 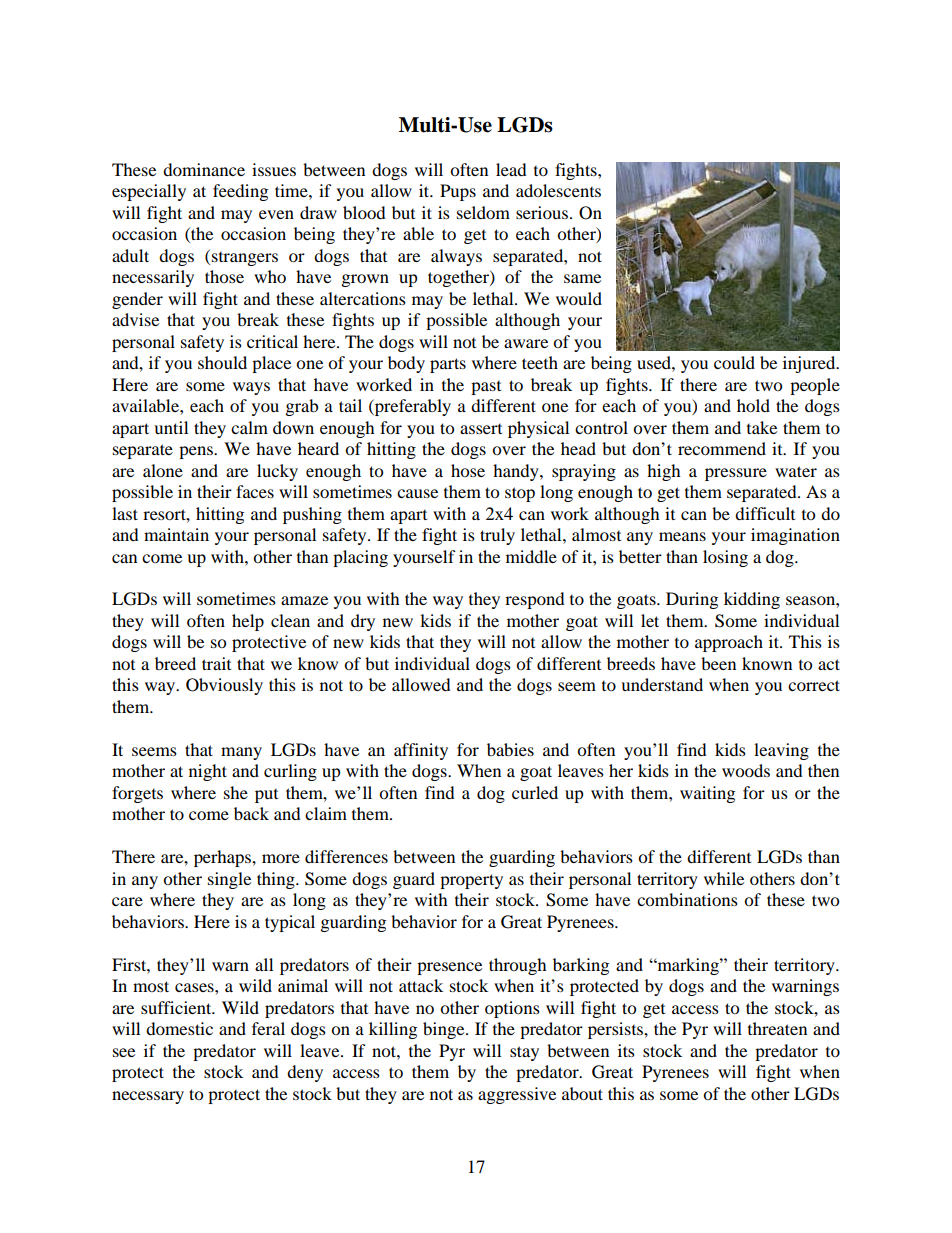 I want to click on stay, so click(x=524, y=1053).
